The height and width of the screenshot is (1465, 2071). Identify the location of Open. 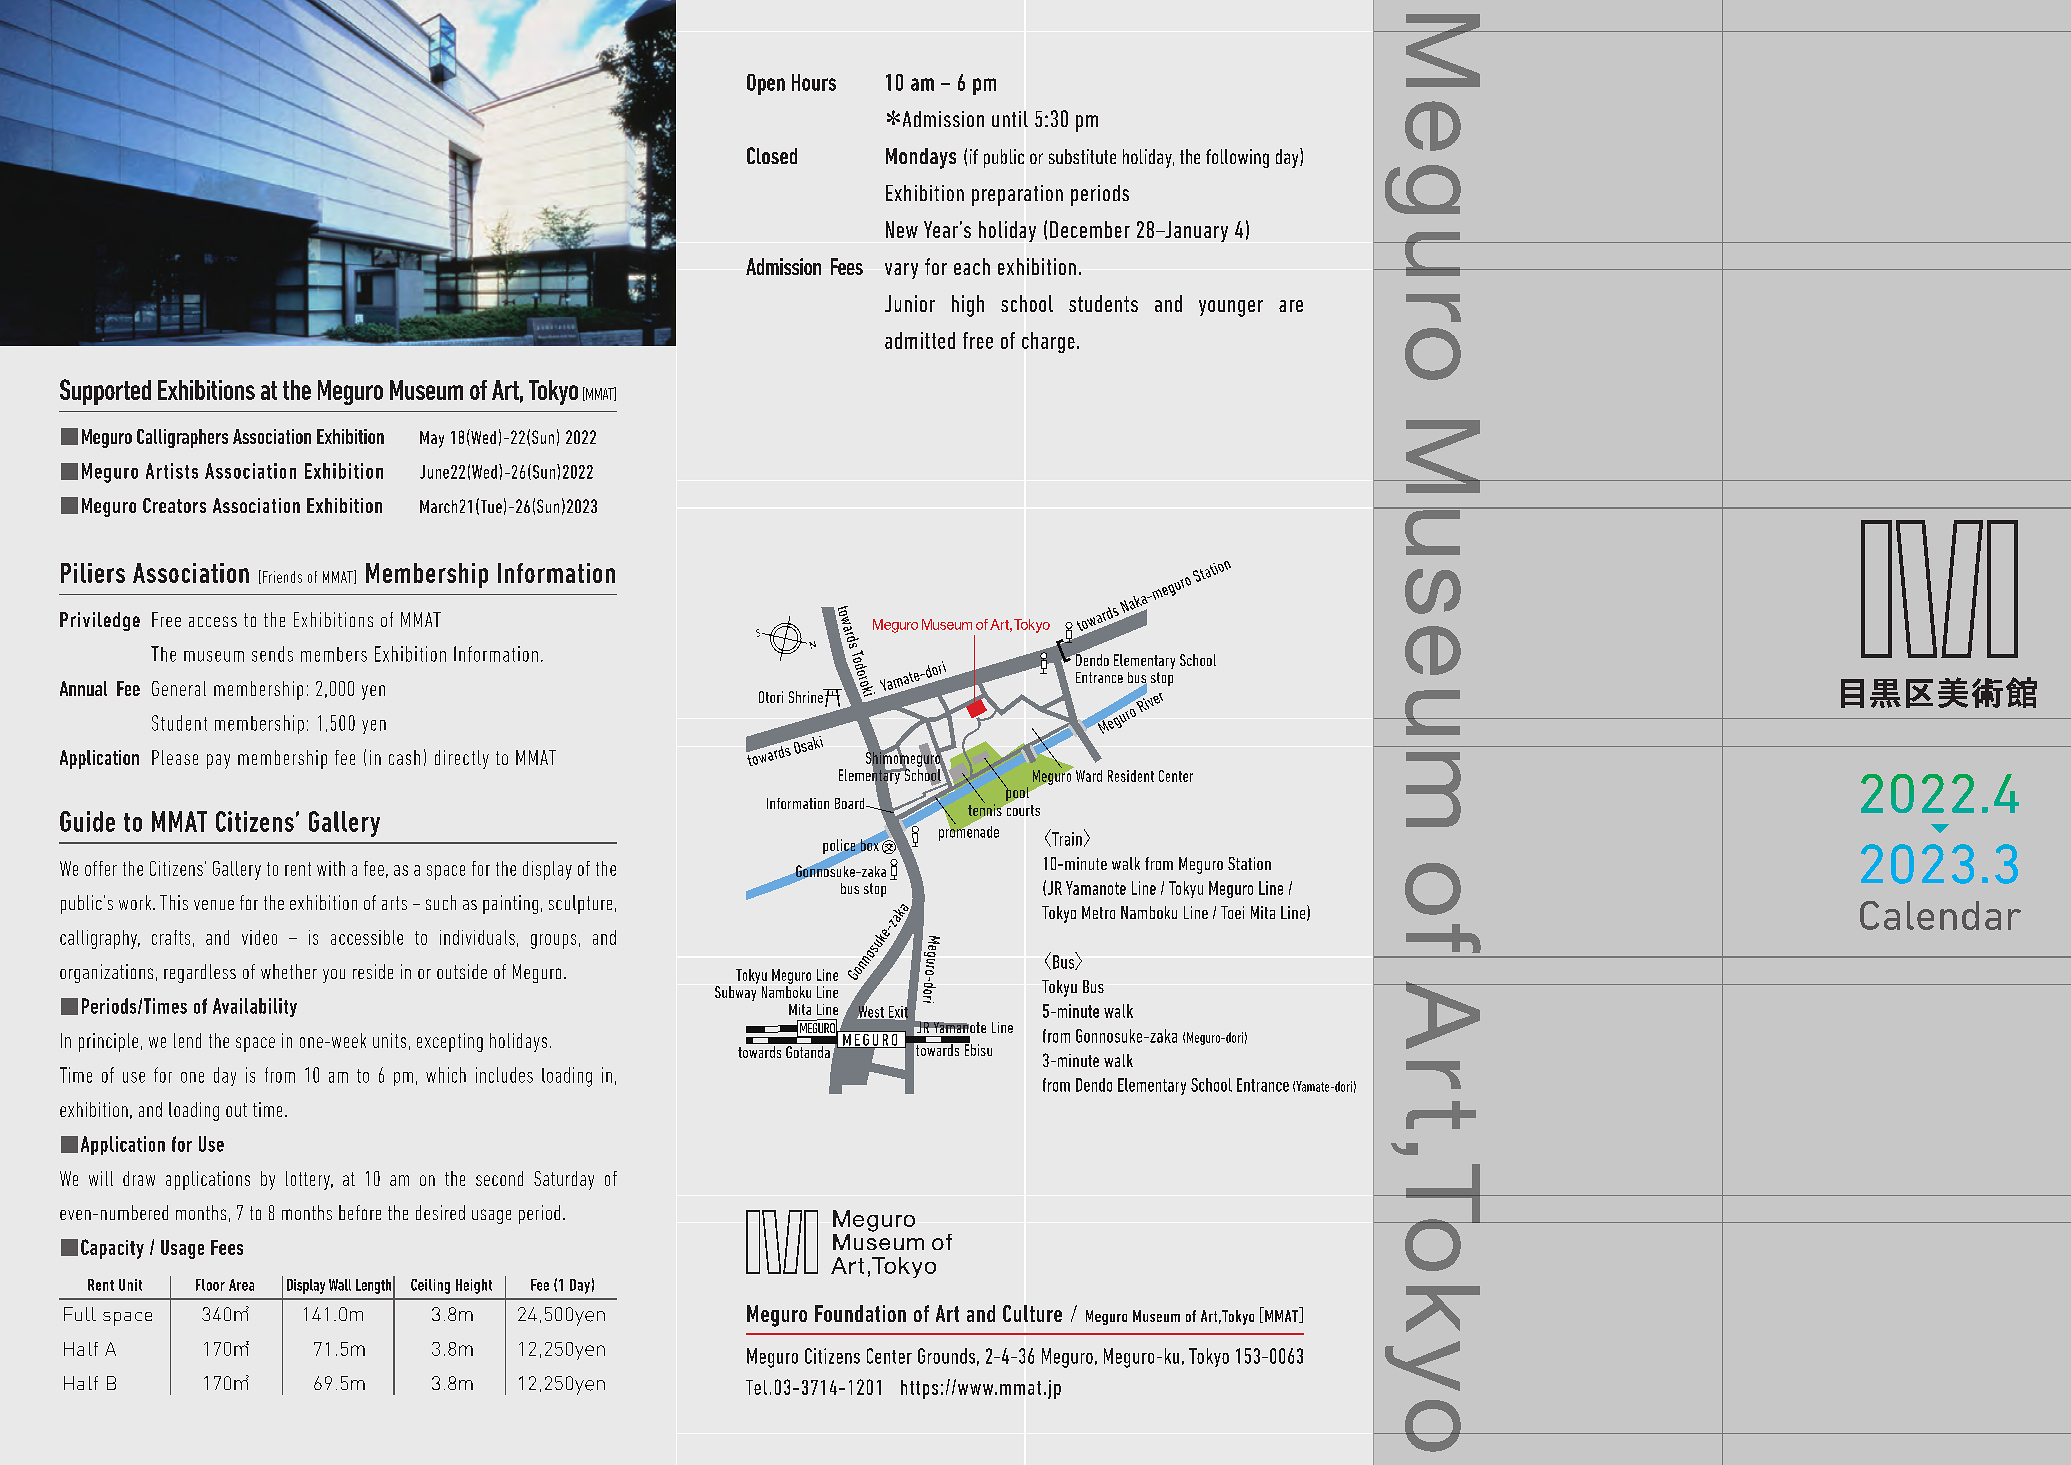
(766, 84).
